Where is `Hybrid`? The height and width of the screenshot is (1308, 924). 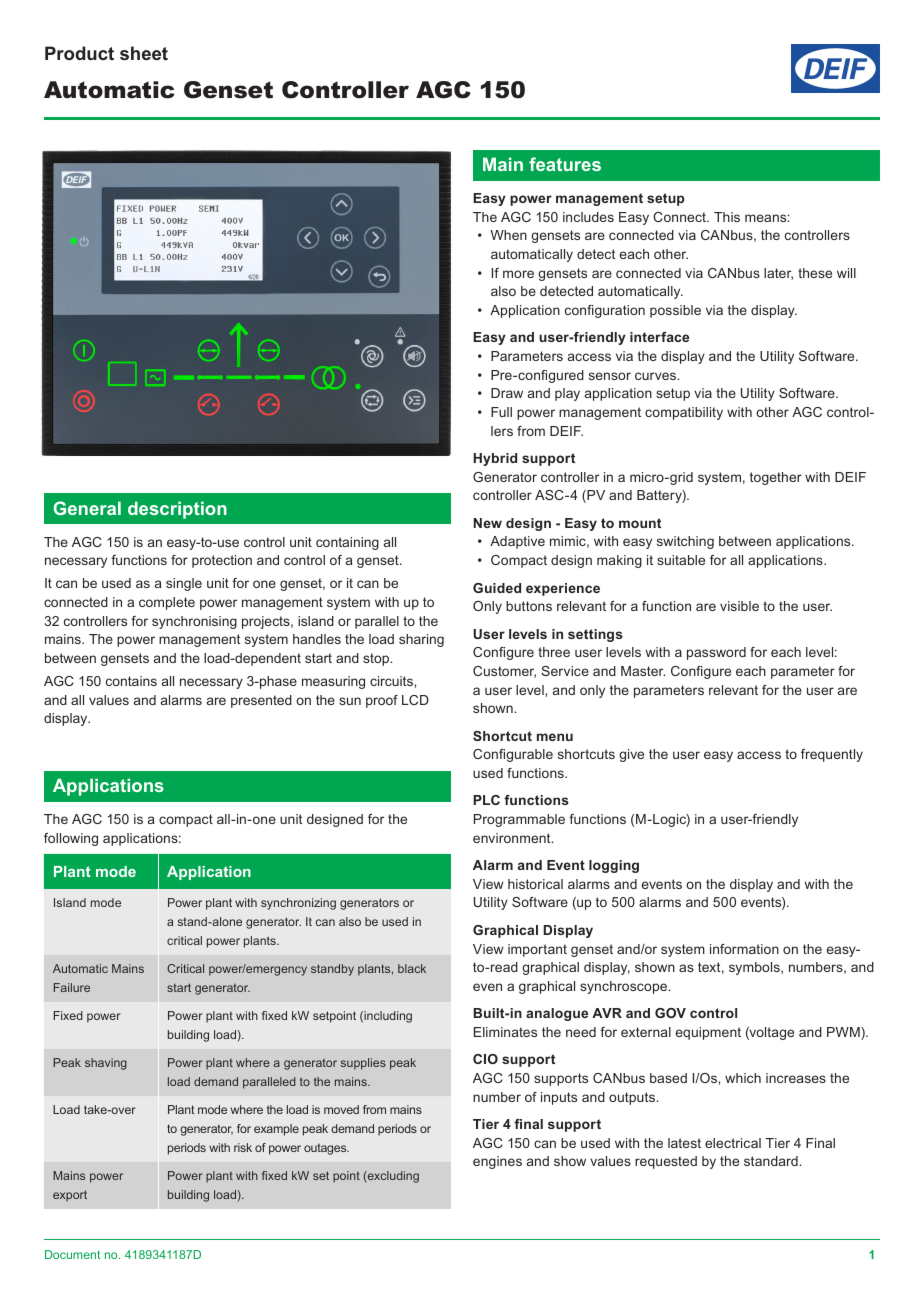 Hybrid is located at coordinates (495, 459).
